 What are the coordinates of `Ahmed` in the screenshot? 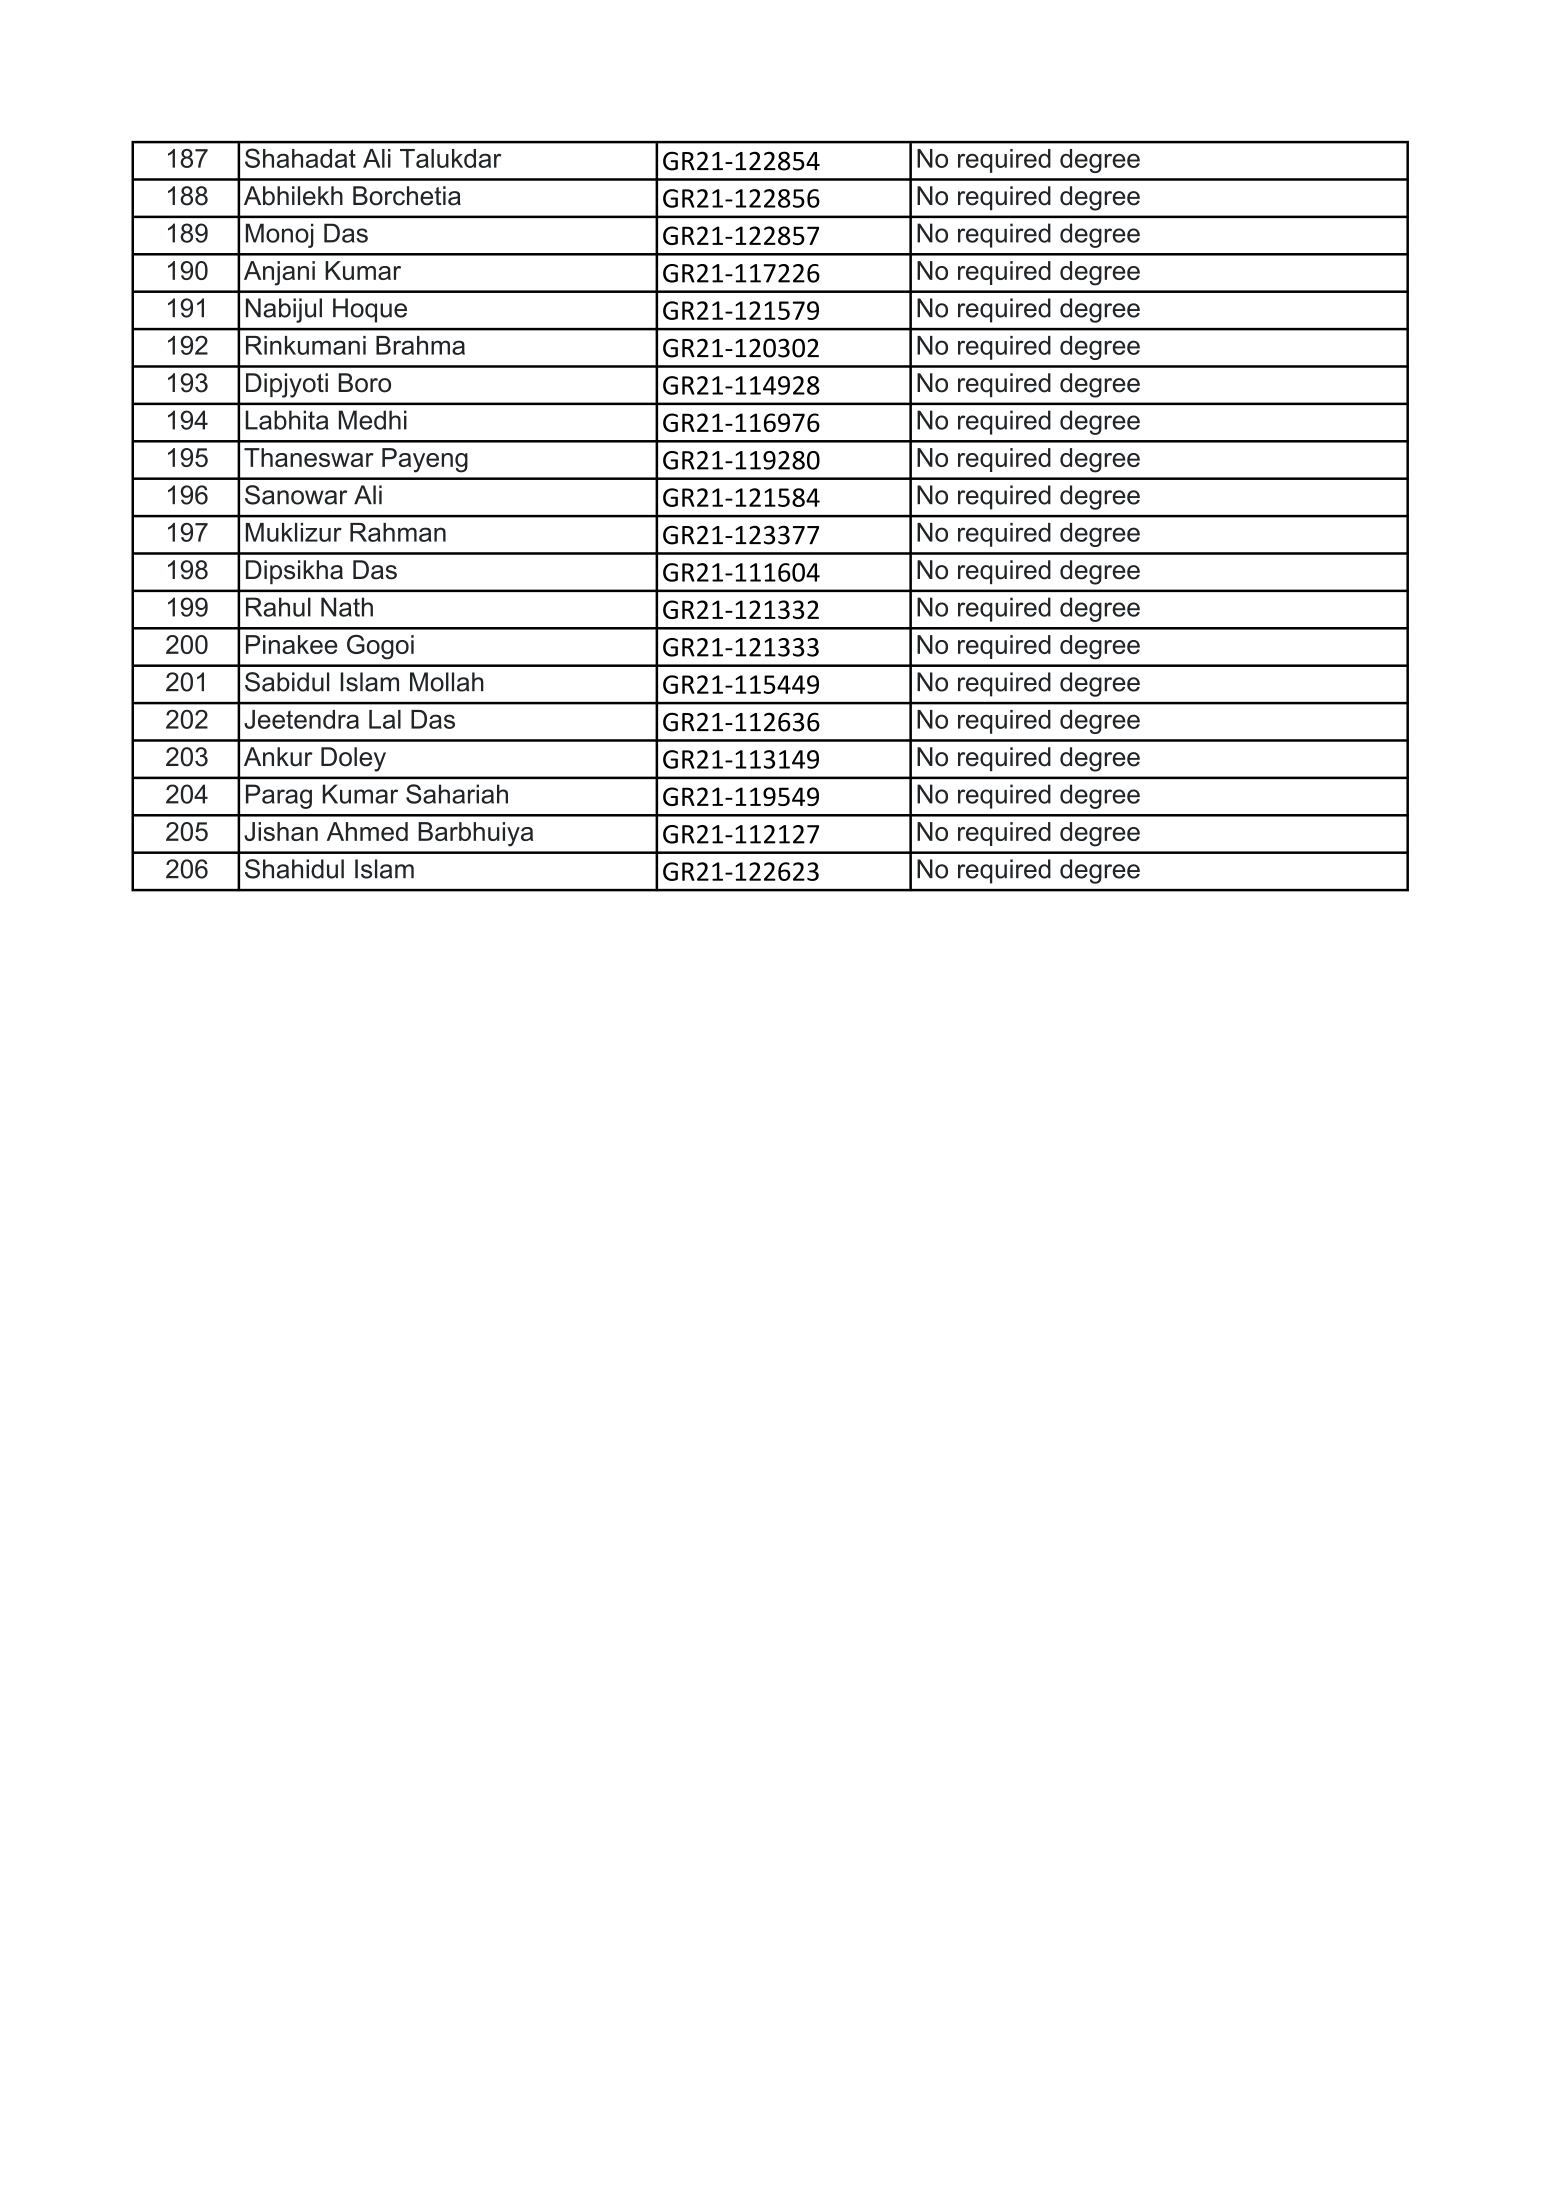 It's located at (367, 831).
